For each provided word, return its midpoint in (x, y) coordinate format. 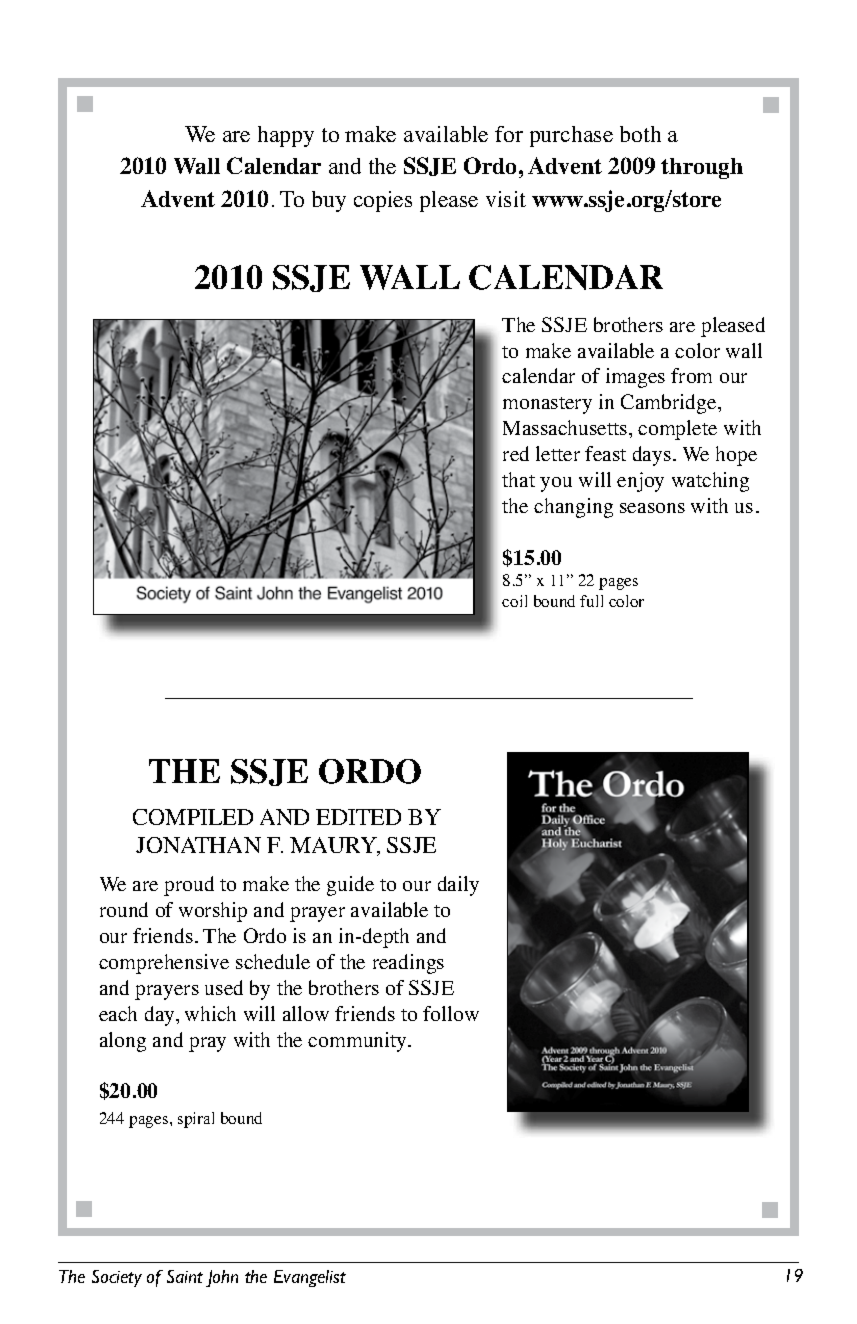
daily (458, 886)
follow (451, 1013)
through (702, 168)
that (518, 479)
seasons (652, 508)
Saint (185, 1276)
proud (189, 886)
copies (383, 201)
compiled (193, 817)
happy (286, 136)
